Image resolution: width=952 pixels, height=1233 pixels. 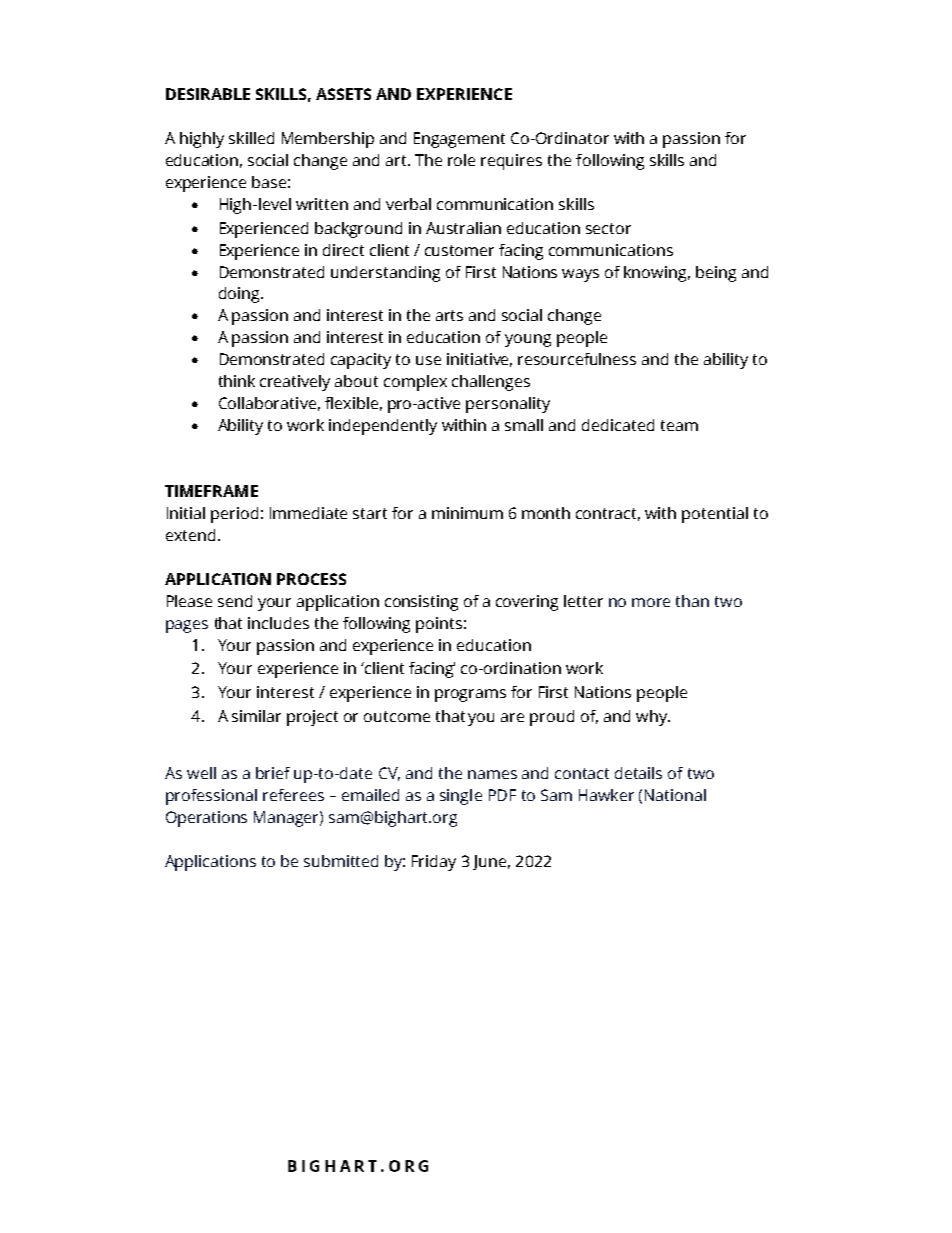 I want to click on National, so click(x=675, y=795).
